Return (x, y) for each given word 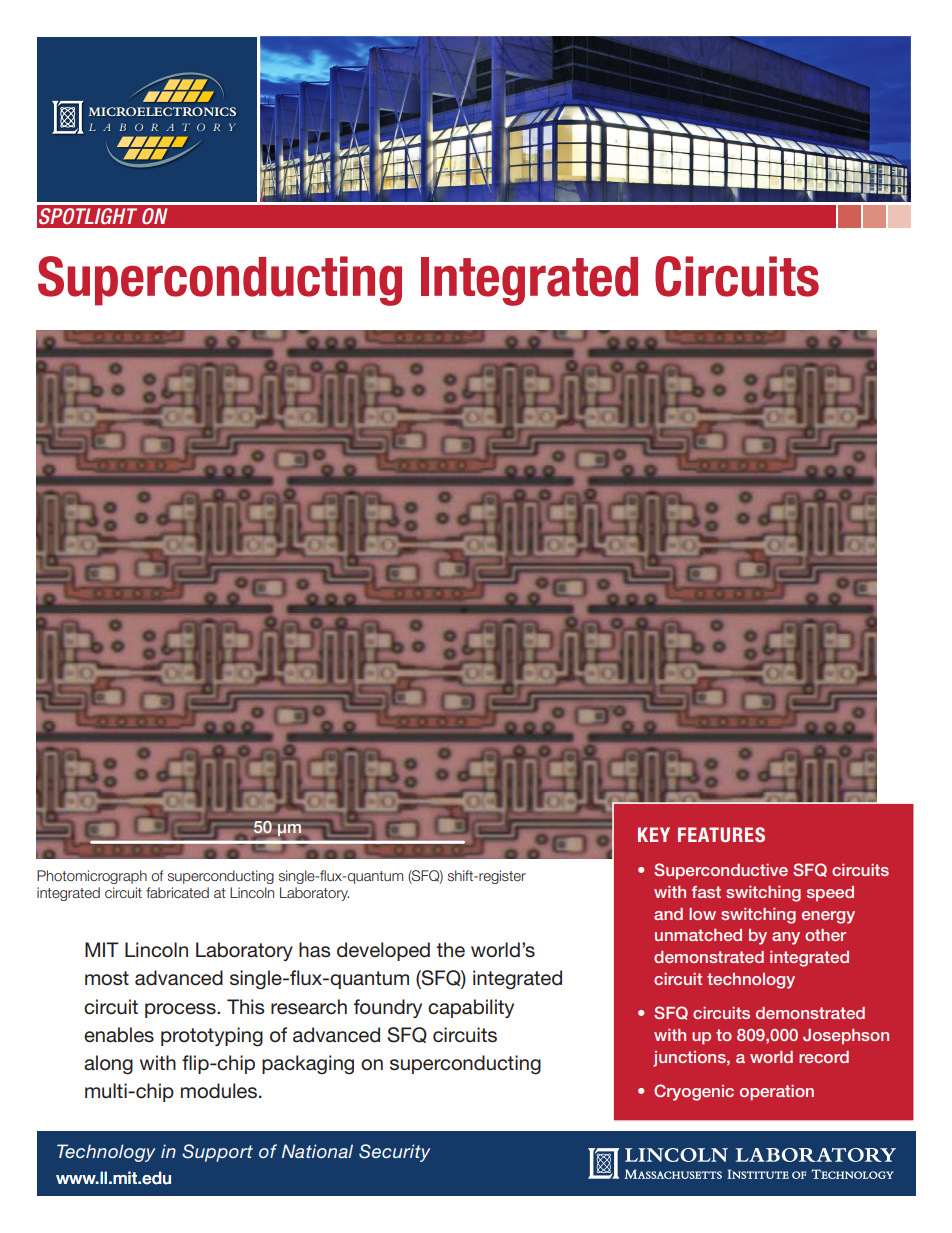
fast (706, 892)
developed (383, 951)
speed (830, 893)
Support (217, 1153)
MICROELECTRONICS (162, 111)
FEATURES (721, 834)
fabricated (177, 892)
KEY (654, 834)
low (702, 914)
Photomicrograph (92, 877)
